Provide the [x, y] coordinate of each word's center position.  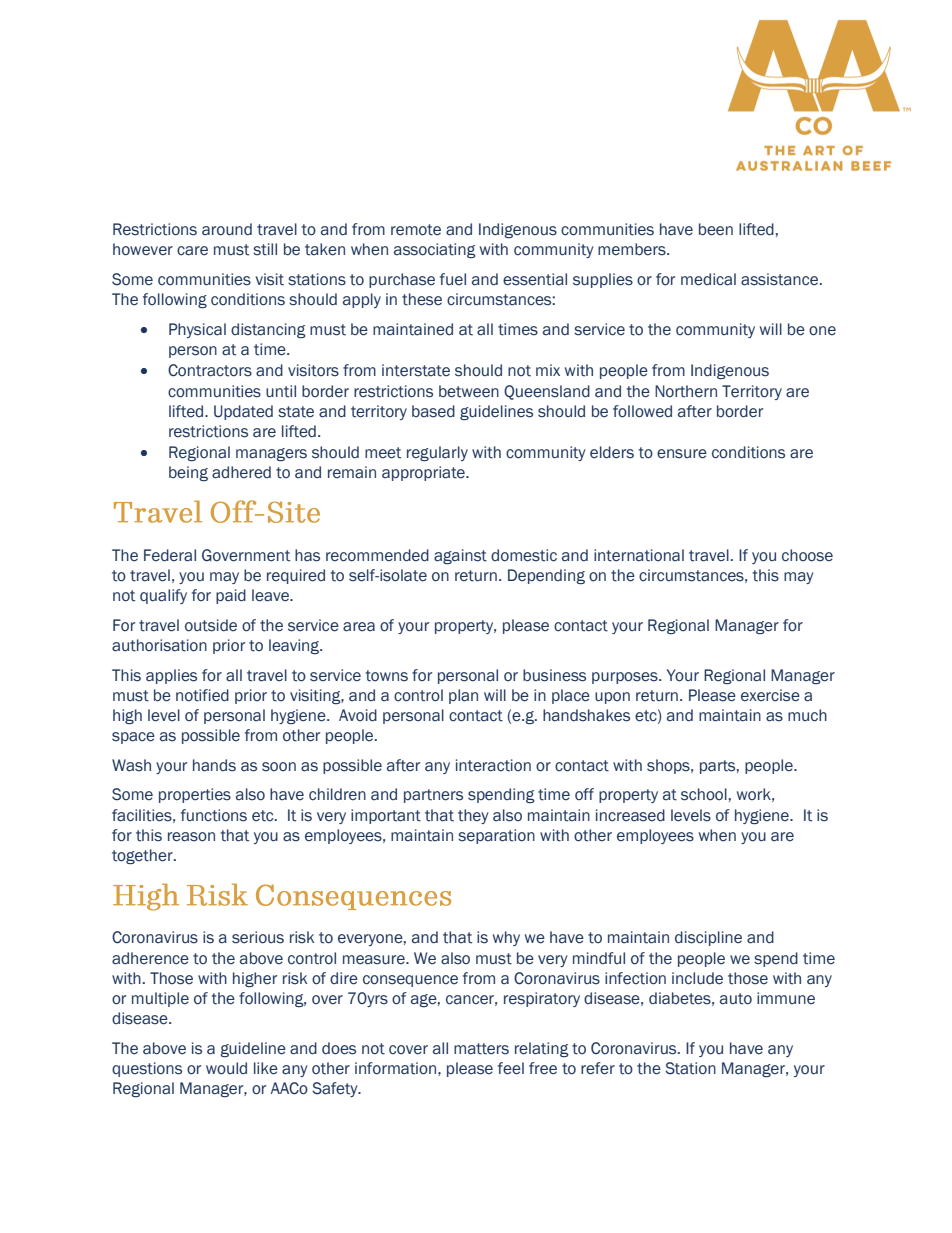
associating [435, 250]
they [473, 816]
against [460, 556]
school [704, 794]
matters [481, 1049]
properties [195, 795]
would [226, 1068]
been [716, 229]
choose [807, 555]
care [192, 251]
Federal [170, 555]
